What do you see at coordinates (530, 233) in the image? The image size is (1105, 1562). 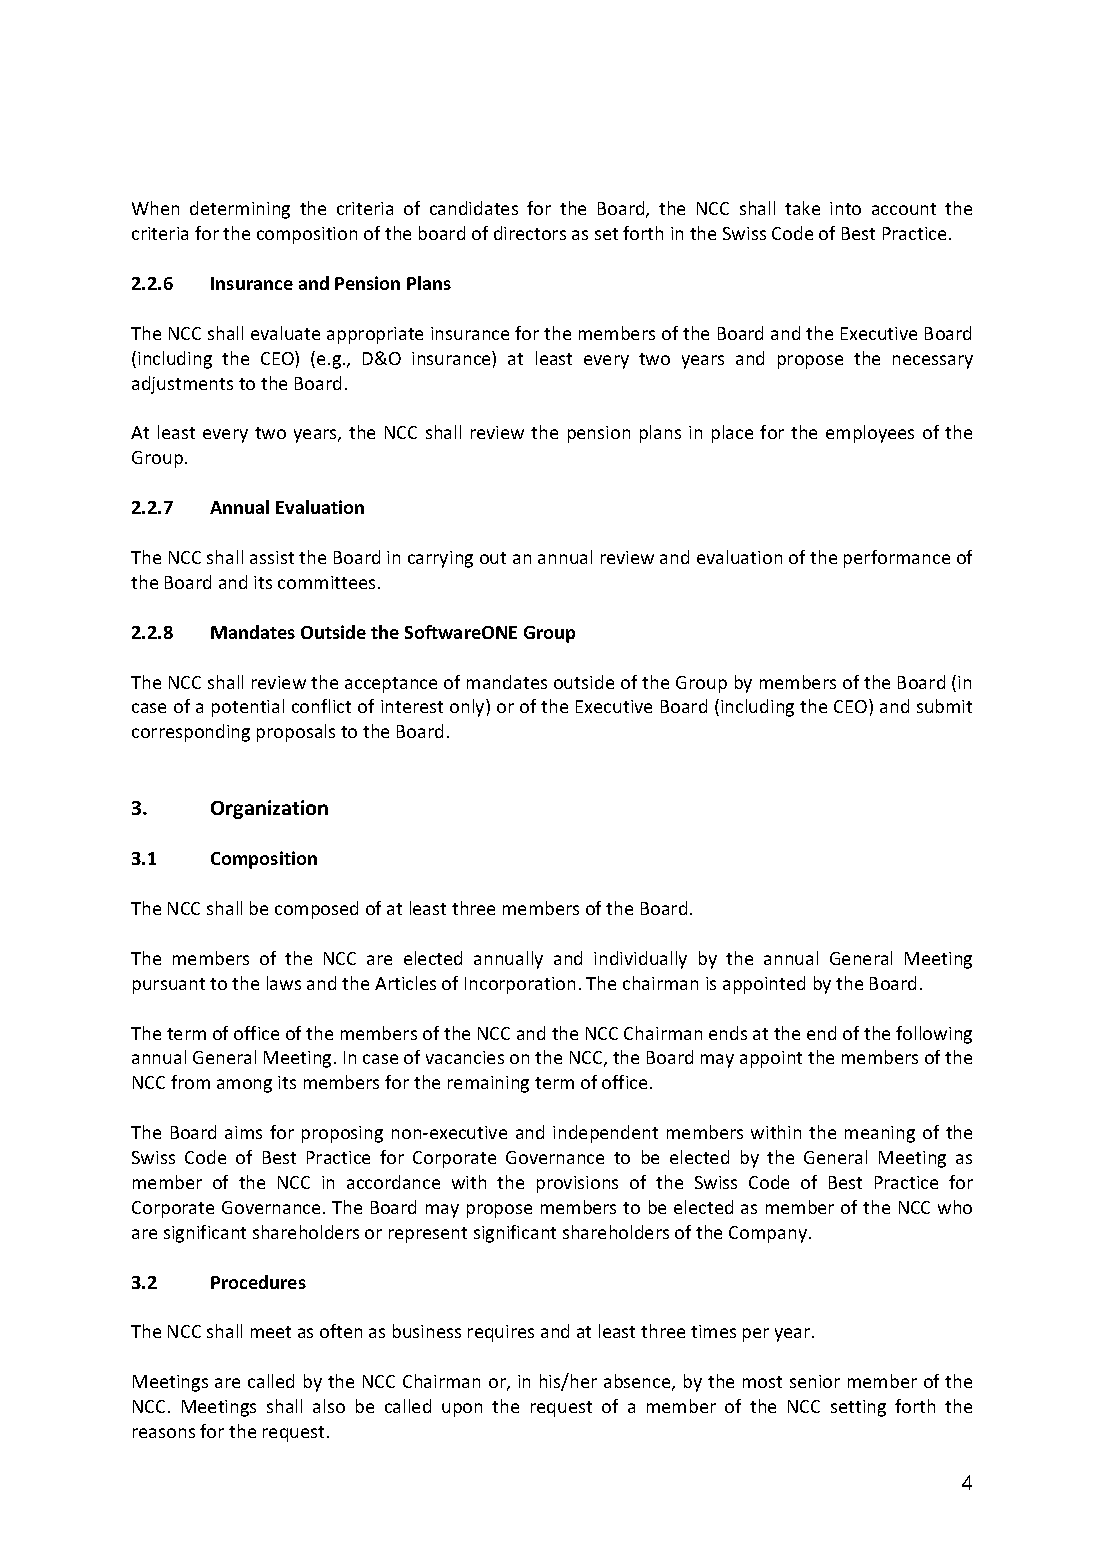 I see `directors` at bounding box center [530, 233].
